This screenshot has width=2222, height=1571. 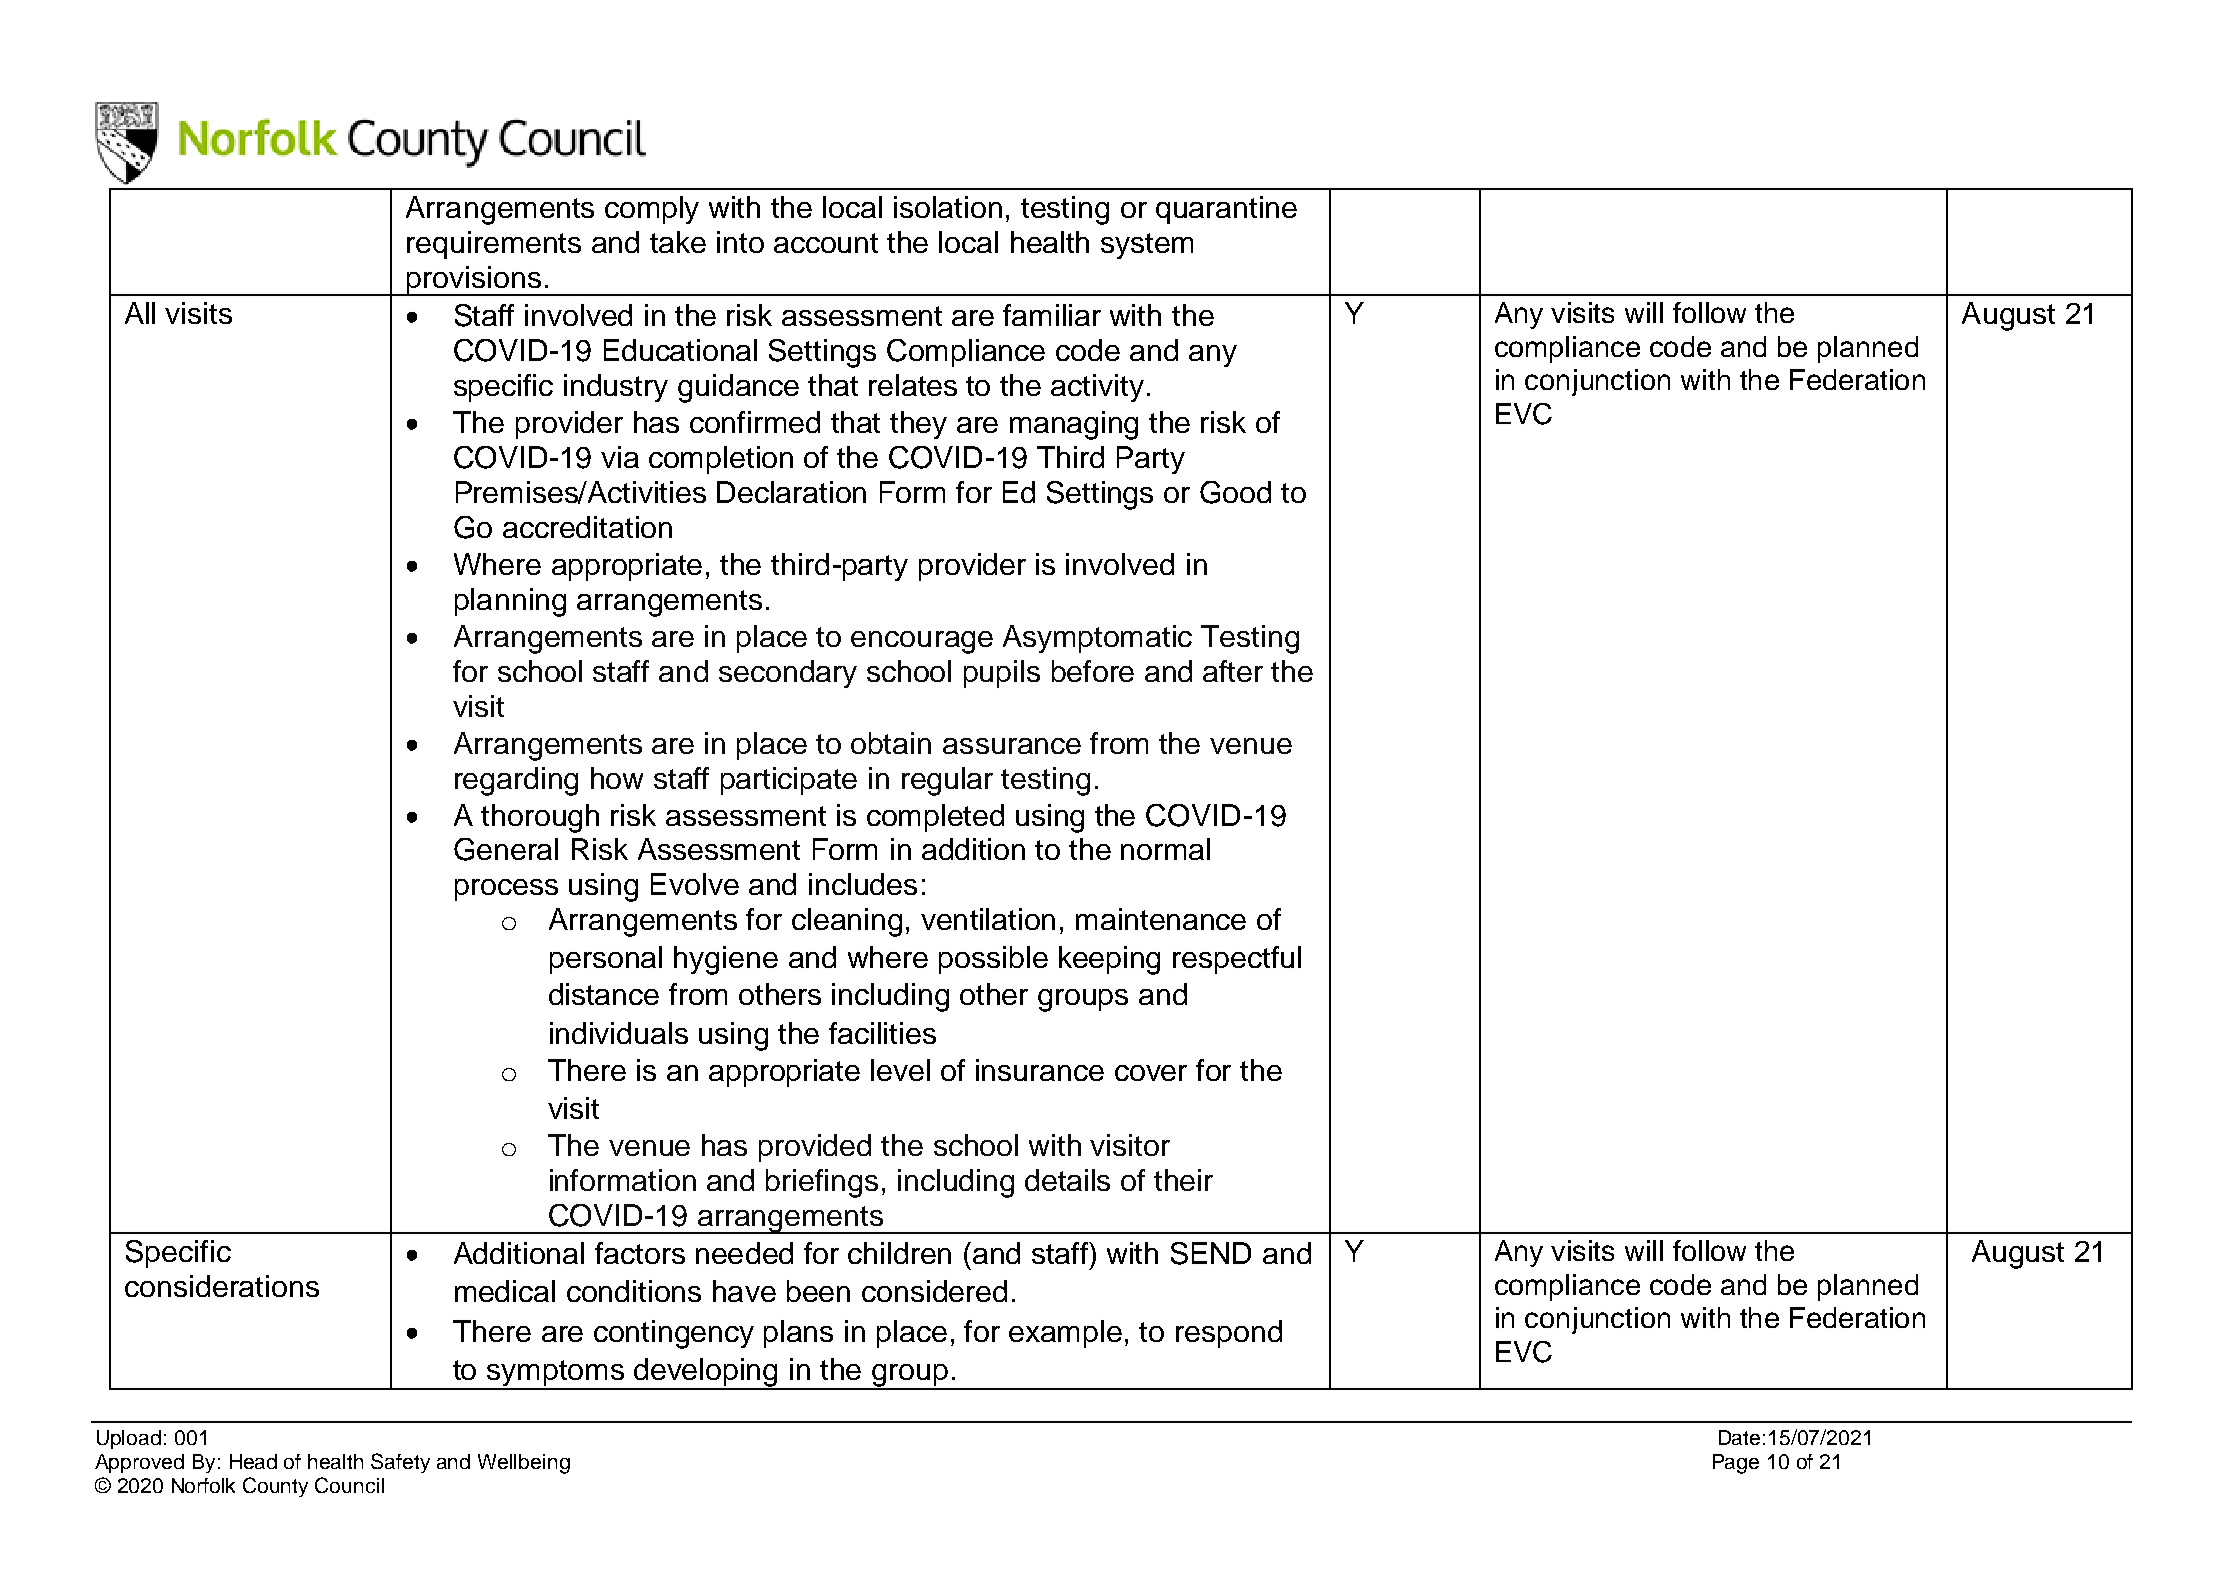 I want to click on normal, so click(x=1165, y=849).
